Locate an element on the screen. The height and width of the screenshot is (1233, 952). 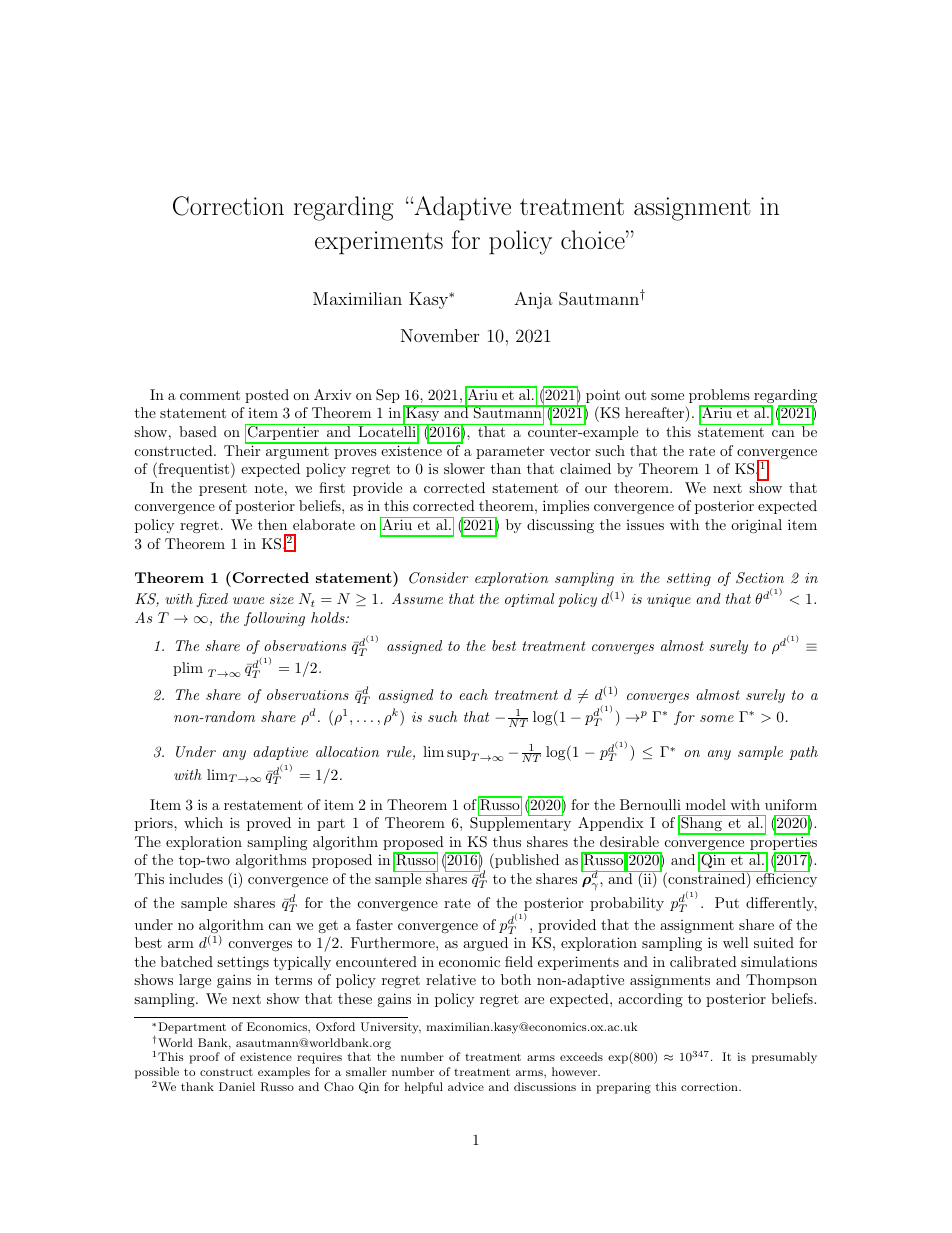
Supplementary is located at coordinates (520, 823).
